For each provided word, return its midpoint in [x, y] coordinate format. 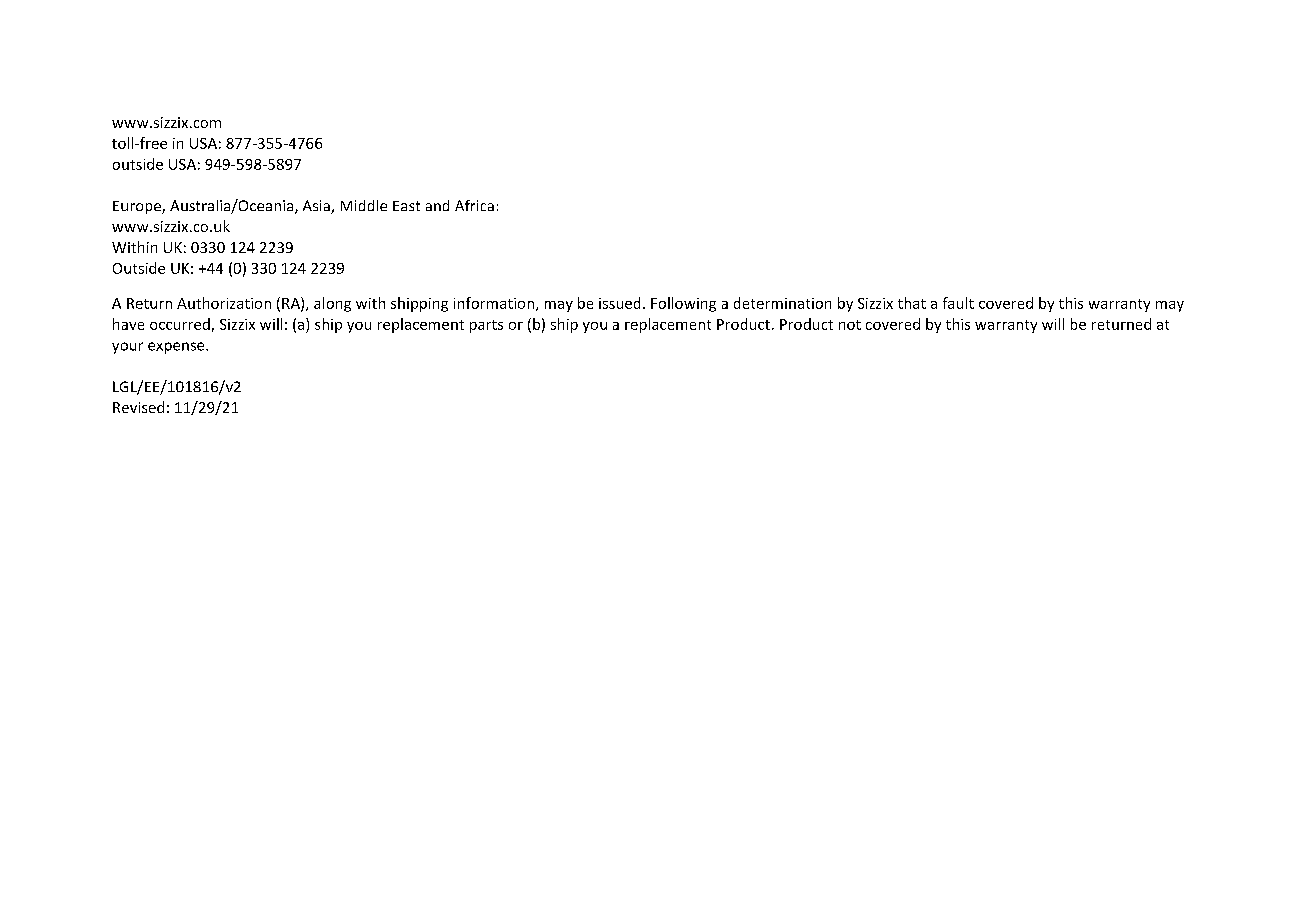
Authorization [224, 303]
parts [486, 326]
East [406, 206]
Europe [138, 207]
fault [958, 303]
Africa [474, 205]
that [912, 303]
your [127, 348]
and [437, 205]
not [850, 325]
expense [177, 348]
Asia [317, 207]
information [494, 303]
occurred [180, 324]
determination [782, 303]
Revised [138, 407]
